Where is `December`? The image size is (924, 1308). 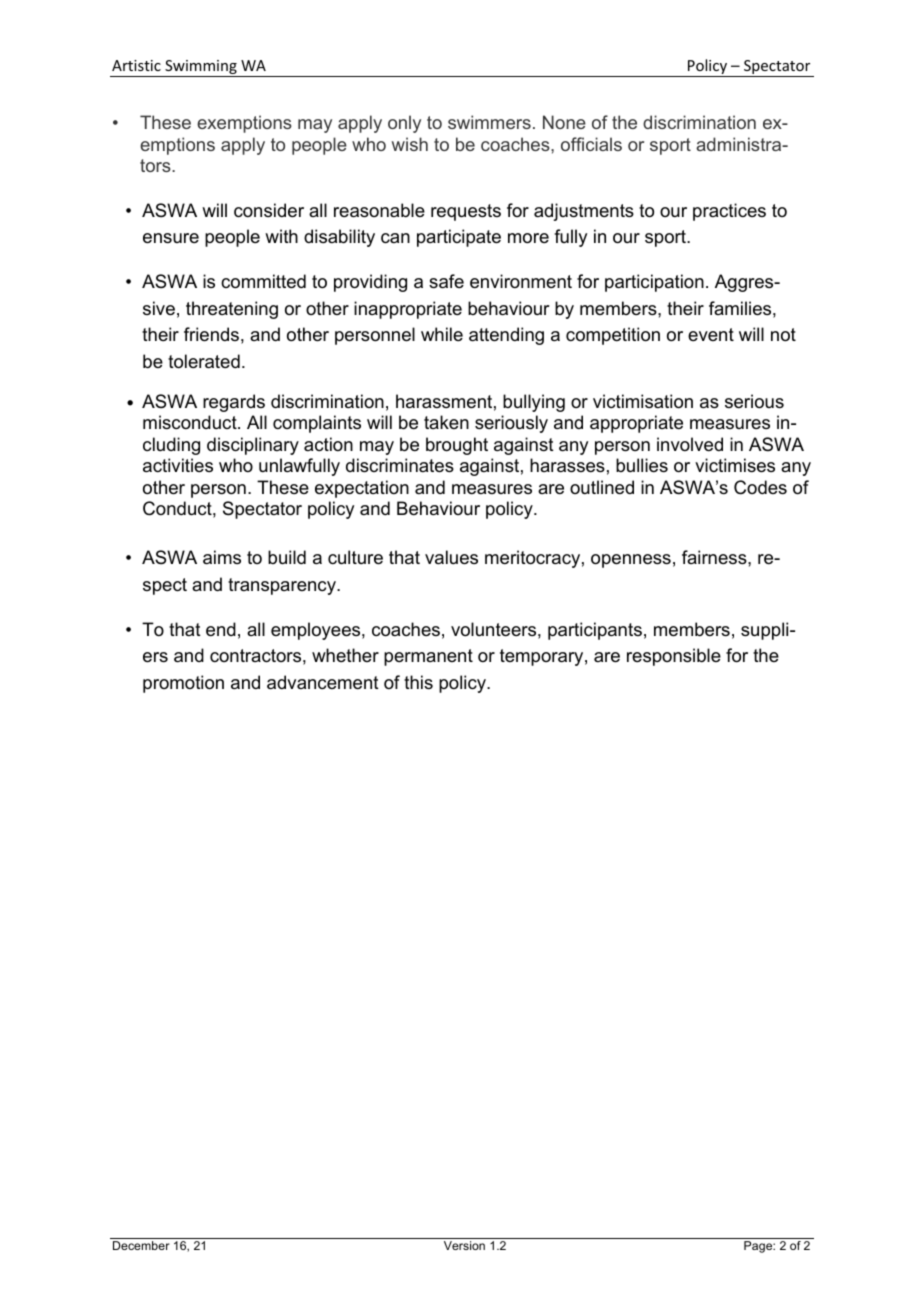
December is located at coordinates (141, 1245).
